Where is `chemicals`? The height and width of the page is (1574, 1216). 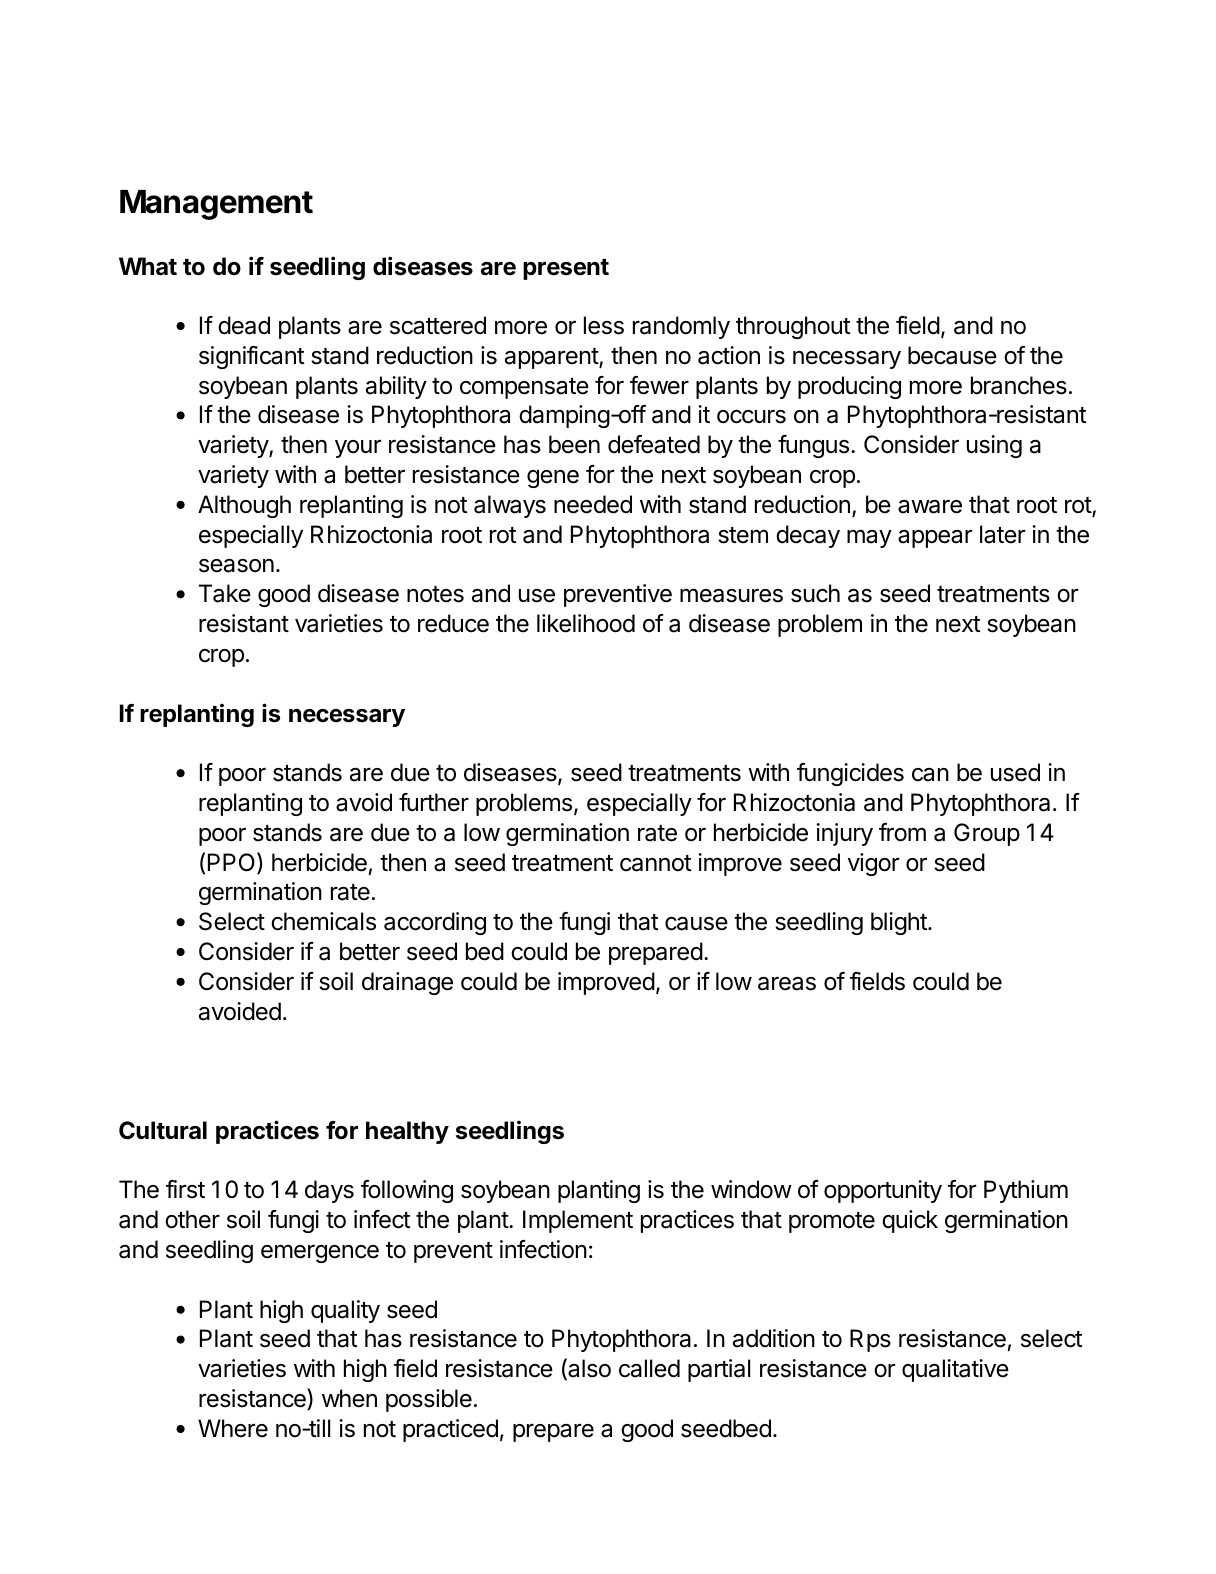
chemicals is located at coordinates (323, 921).
